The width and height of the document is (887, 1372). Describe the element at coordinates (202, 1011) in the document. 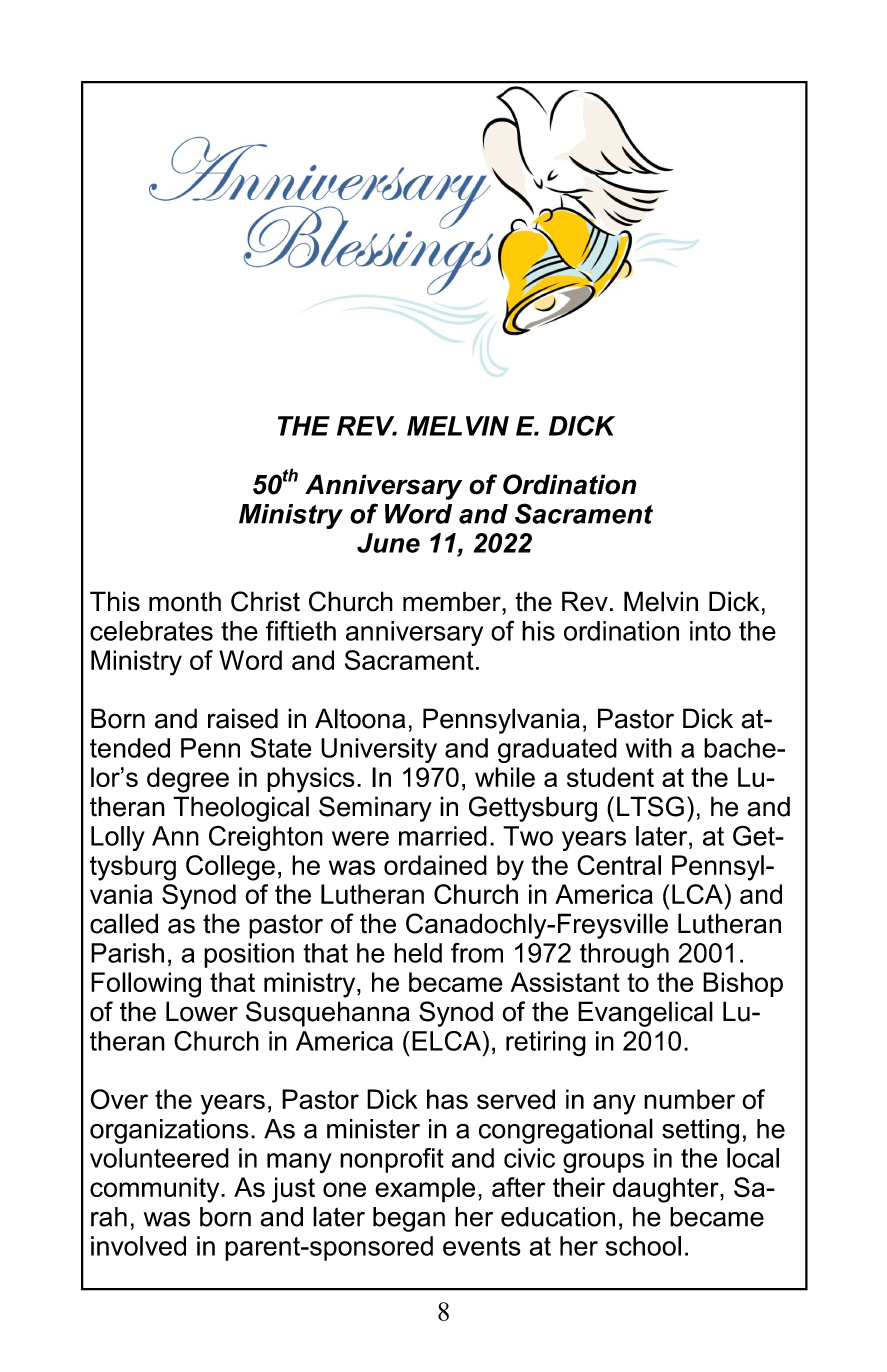

I see `Lower` at that location.
